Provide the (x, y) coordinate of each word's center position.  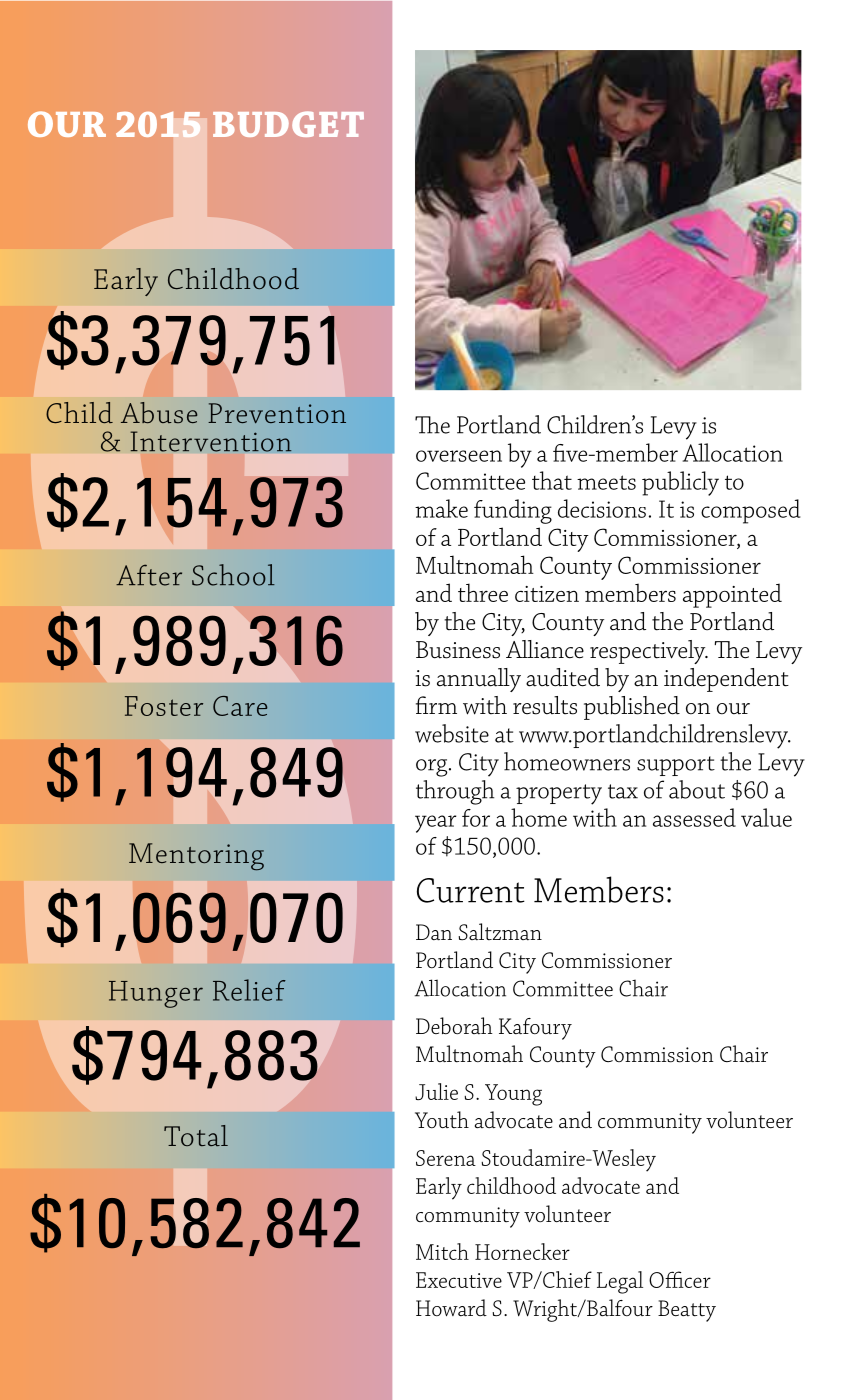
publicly (680, 483)
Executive (459, 1280)
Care (240, 706)
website (452, 733)
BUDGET (288, 124)
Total (196, 1135)
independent (726, 680)
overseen (459, 456)
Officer (680, 1279)
